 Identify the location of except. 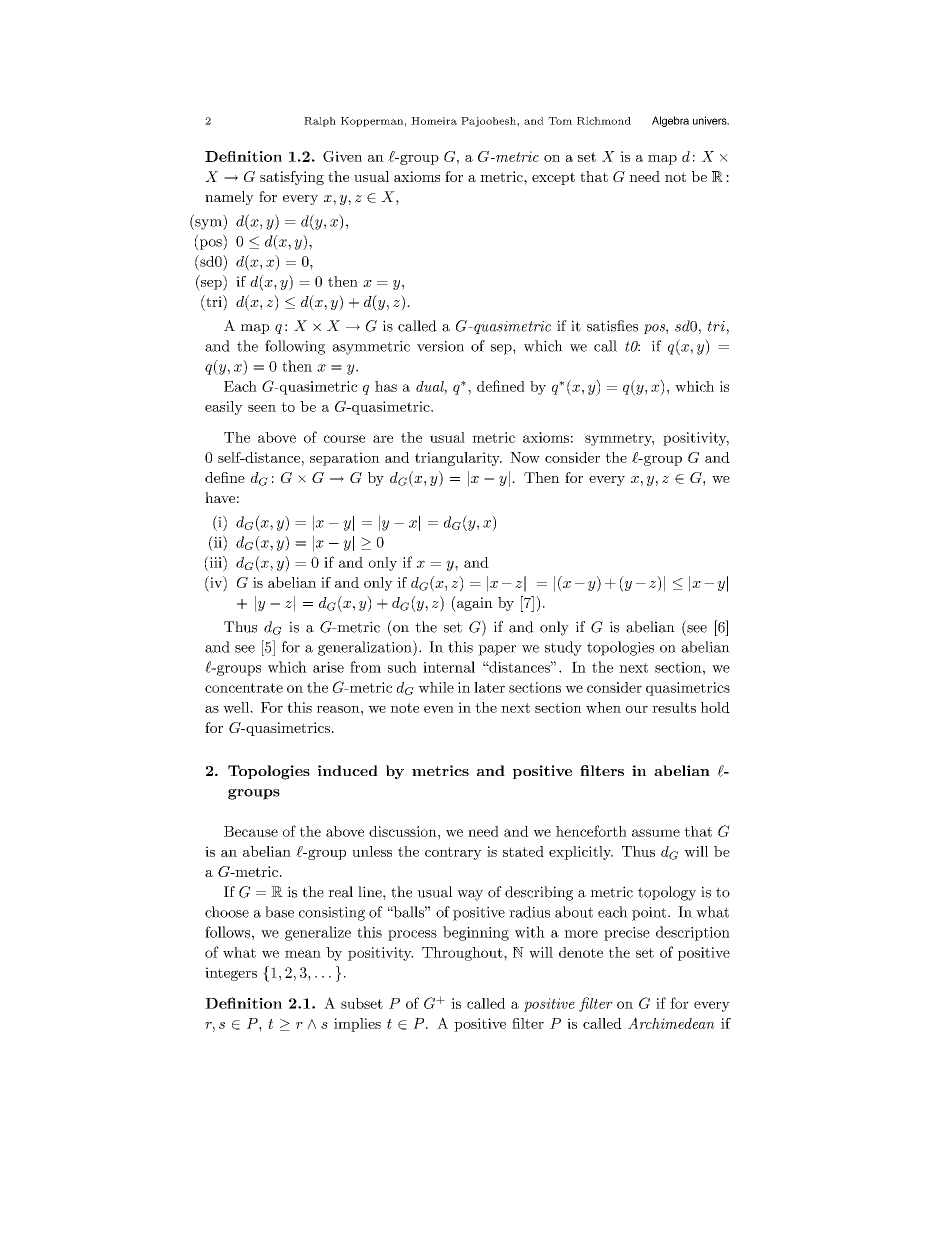
(553, 178).
